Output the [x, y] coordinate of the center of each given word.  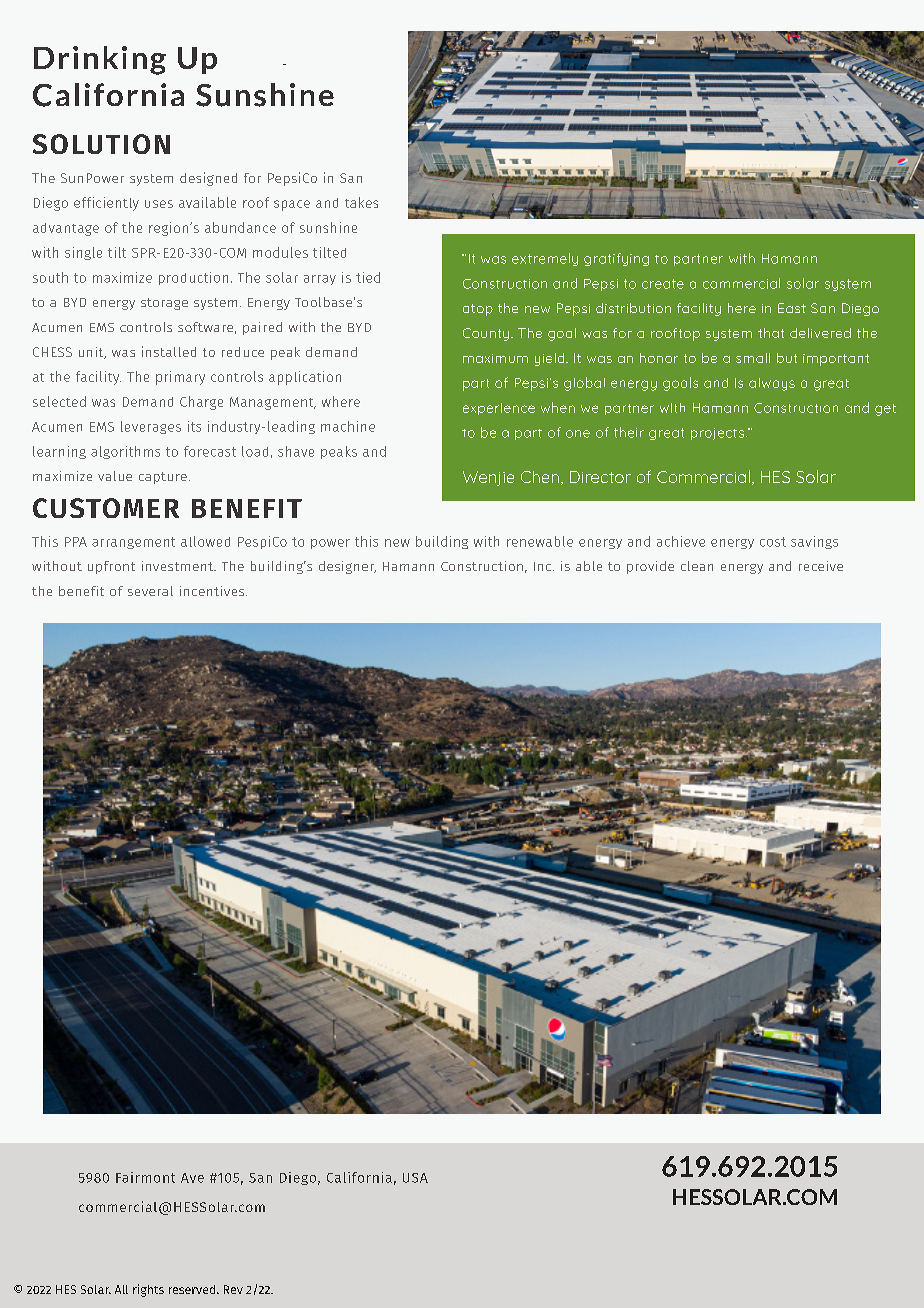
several [150, 591]
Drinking [100, 60]
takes [361, 202]
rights [148, 1290]
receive [821, 566]
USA [415, 1178]
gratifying [616, 259]
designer [347, 567]
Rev [233, 1289]
